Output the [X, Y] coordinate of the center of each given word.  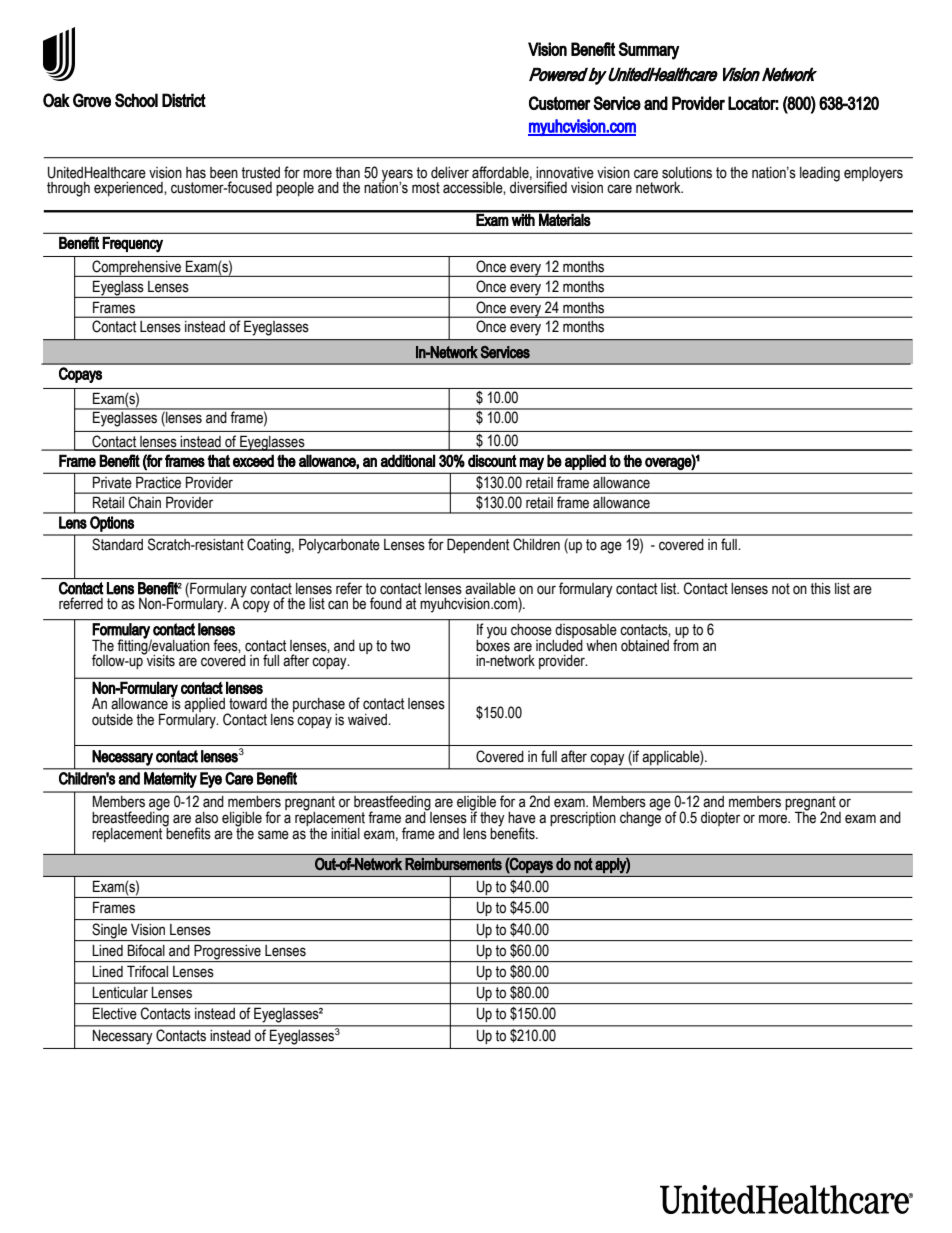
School [136, 100]
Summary [649, 51]
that [219, 460]
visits [160, 660]
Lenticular [120, 993]
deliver [450, 173]
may [532, 463]
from [686, 644]
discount [492, 460]
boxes [493, 644]
